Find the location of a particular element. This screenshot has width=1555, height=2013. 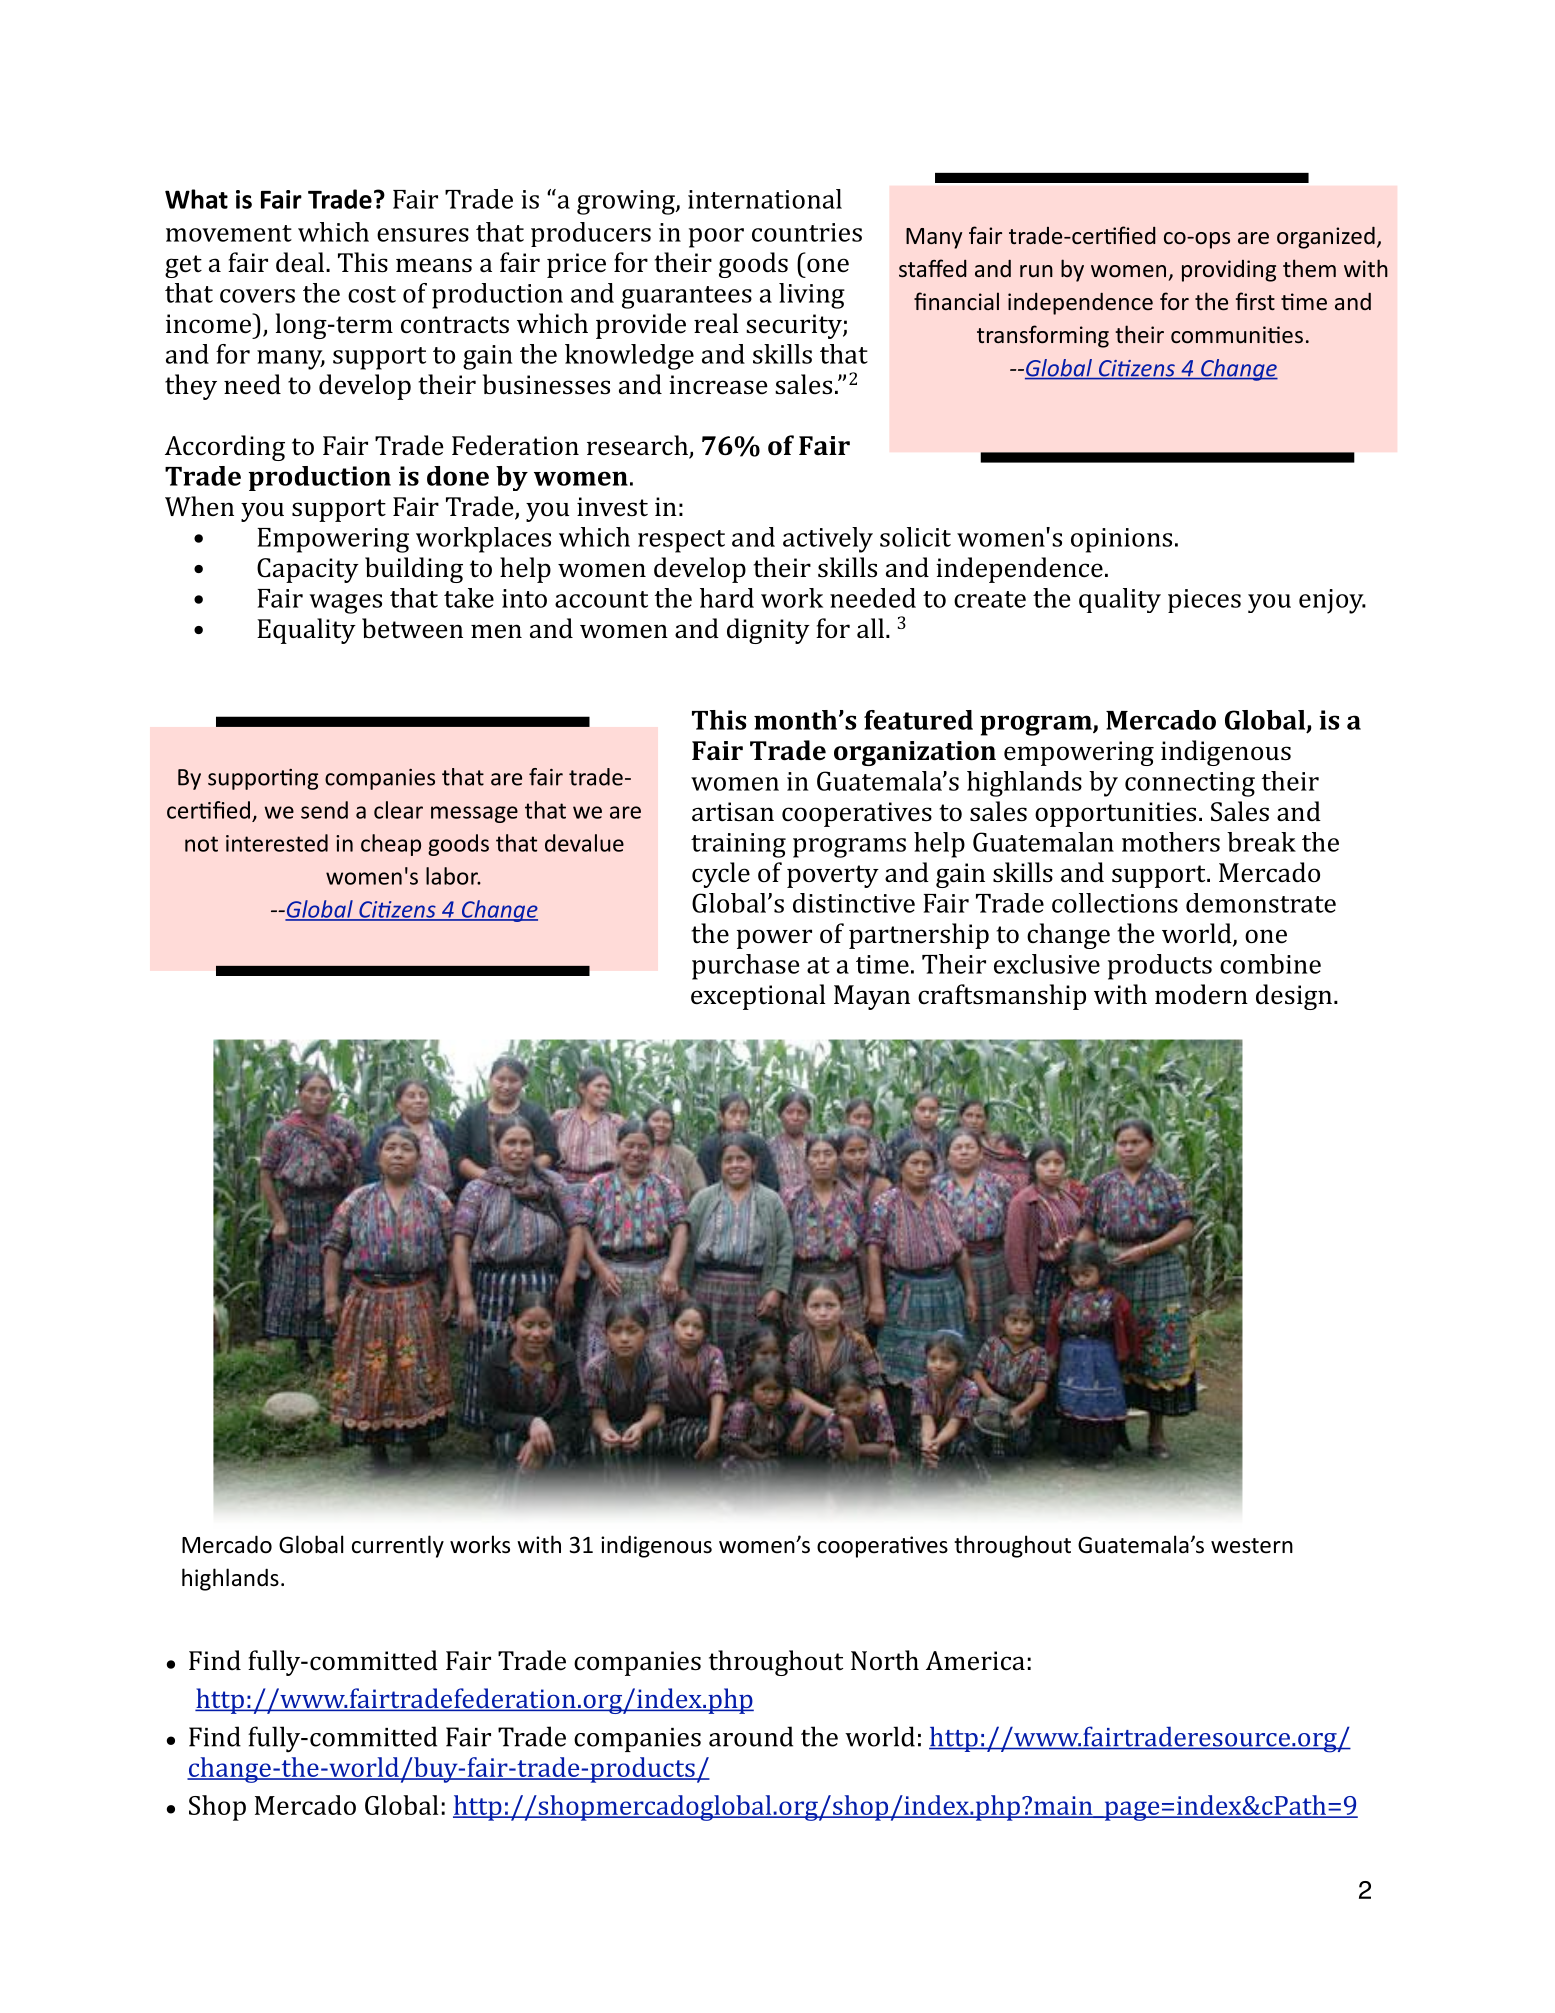

currently is located at coordinates (398, 1546).
